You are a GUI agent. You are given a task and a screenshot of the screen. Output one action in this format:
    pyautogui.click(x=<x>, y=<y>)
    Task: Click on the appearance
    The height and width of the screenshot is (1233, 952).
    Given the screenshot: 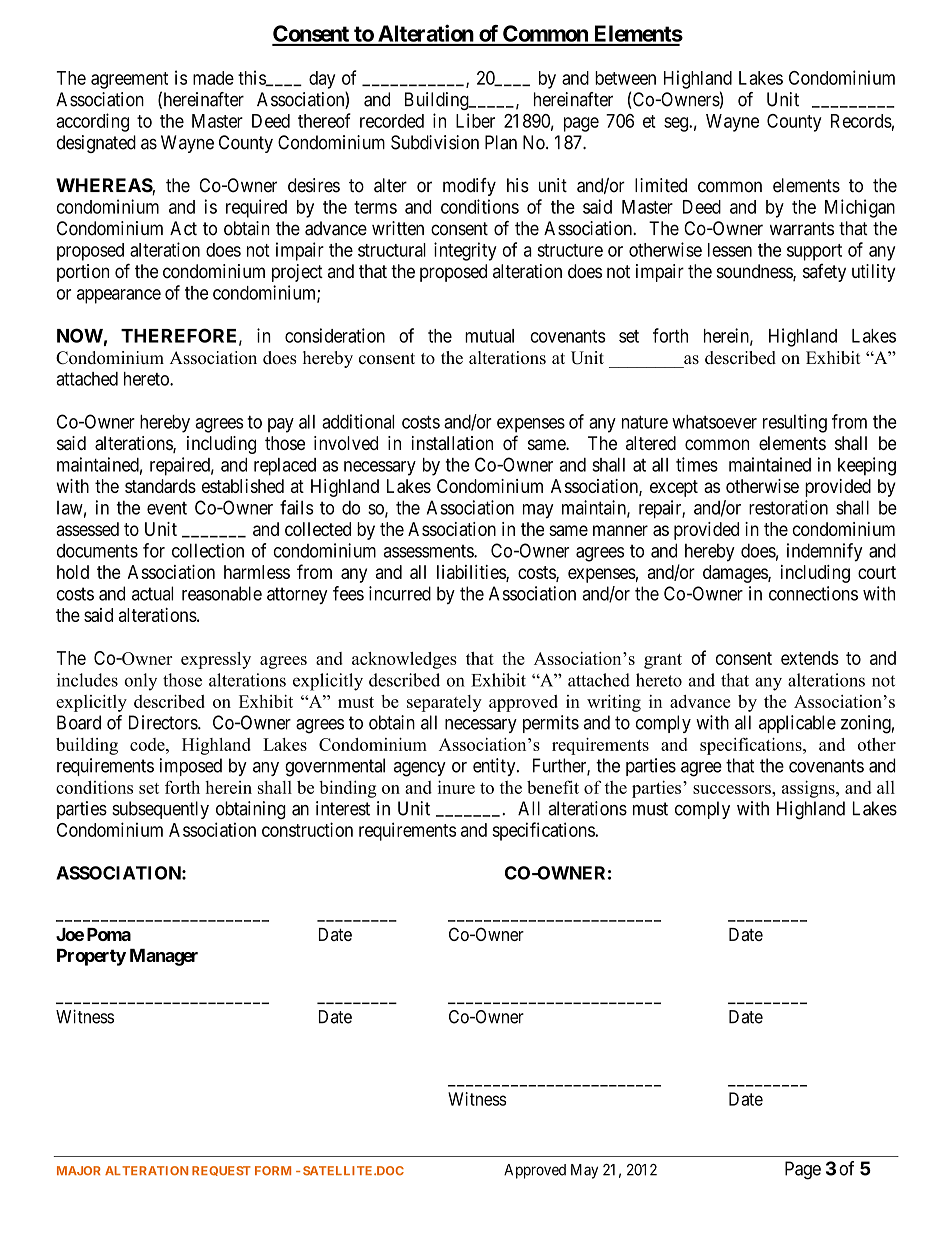 What is the action you would take?
    pyautogui.click(x=119, y=296)
